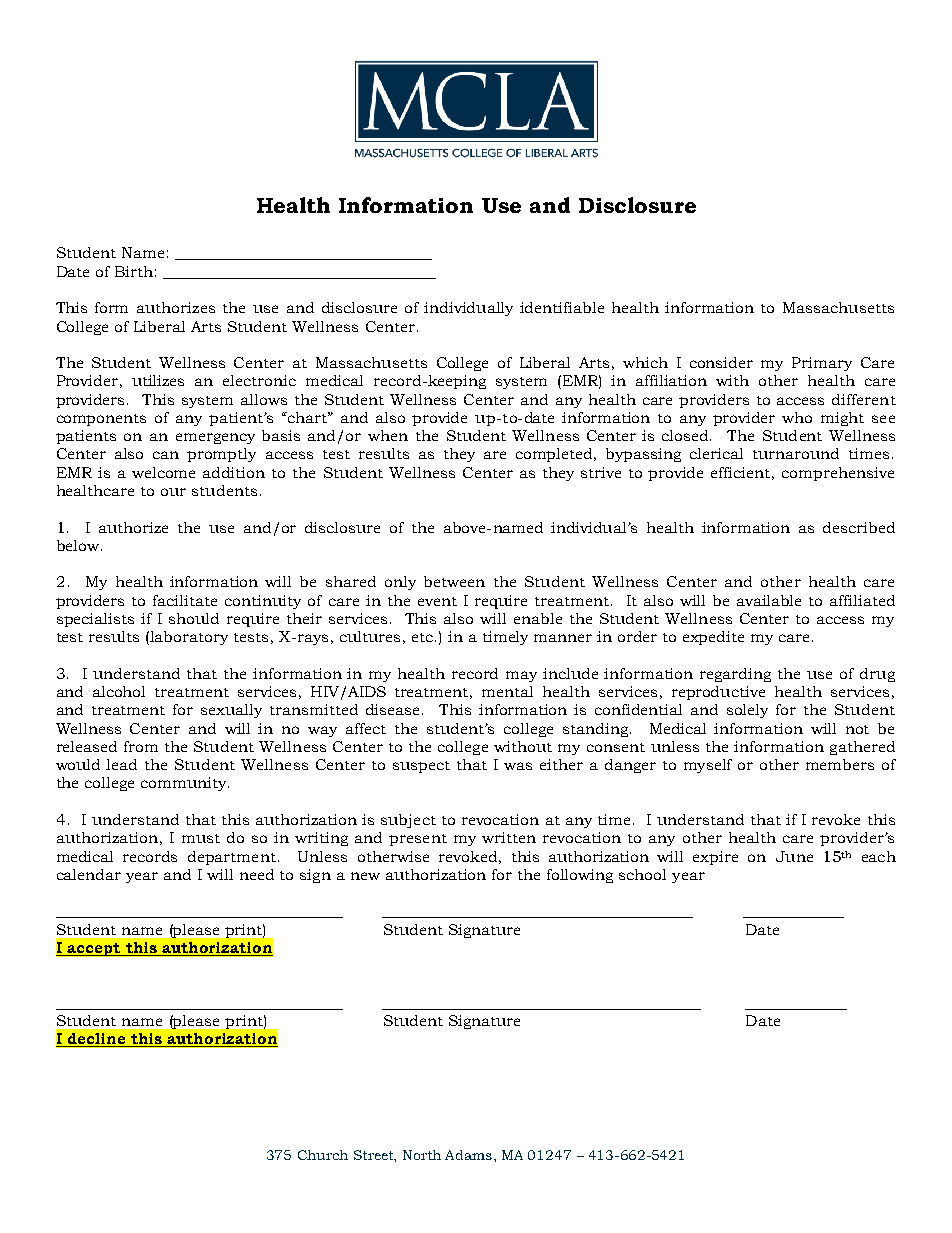  What do you see at coordinates (747, 711) in the screenshot?
I see `solely` at bounding box center [747, 711].
